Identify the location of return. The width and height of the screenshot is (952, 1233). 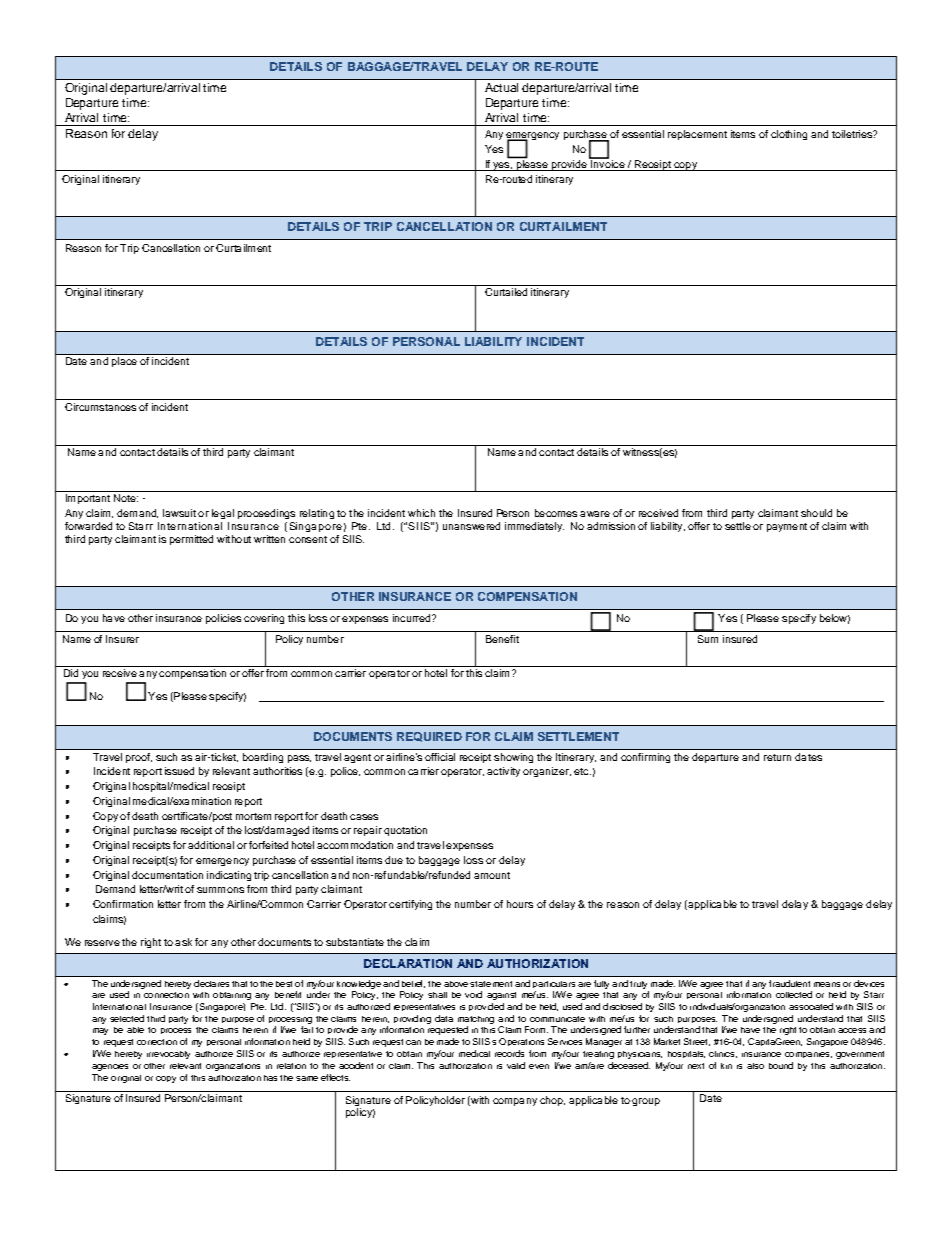
(777, 757).
